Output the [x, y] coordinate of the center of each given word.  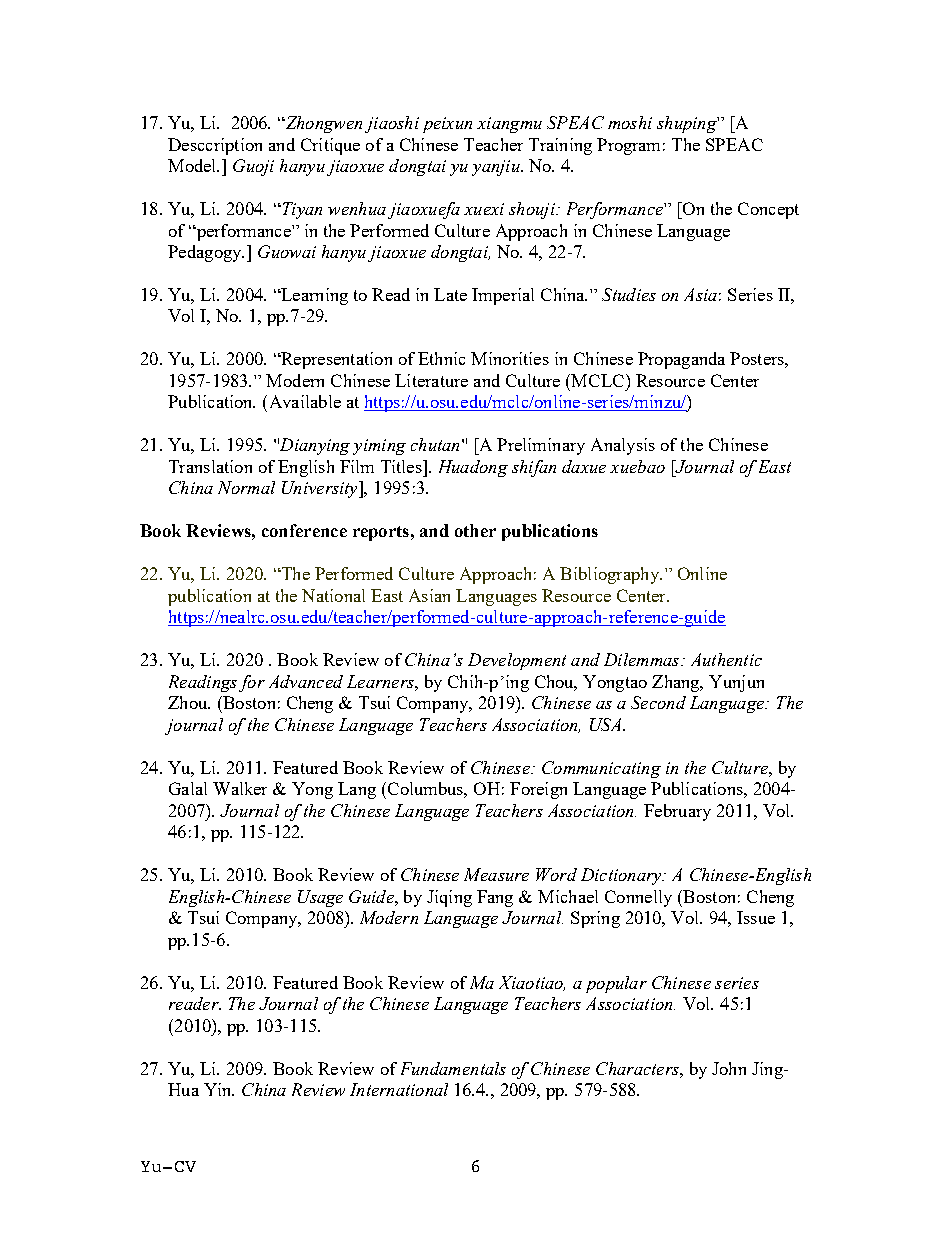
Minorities [510, 358]
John [729, 1068]
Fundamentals [453, 1068]
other [475, 530]
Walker [240, 788]
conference [304, 530]
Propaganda [681, 360]
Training [560, 146]
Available [303, 401]
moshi [630, 122]
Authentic [726, 659]
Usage [320, 898]
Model [193, 165]
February [677, 812]
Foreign [538, 790]
